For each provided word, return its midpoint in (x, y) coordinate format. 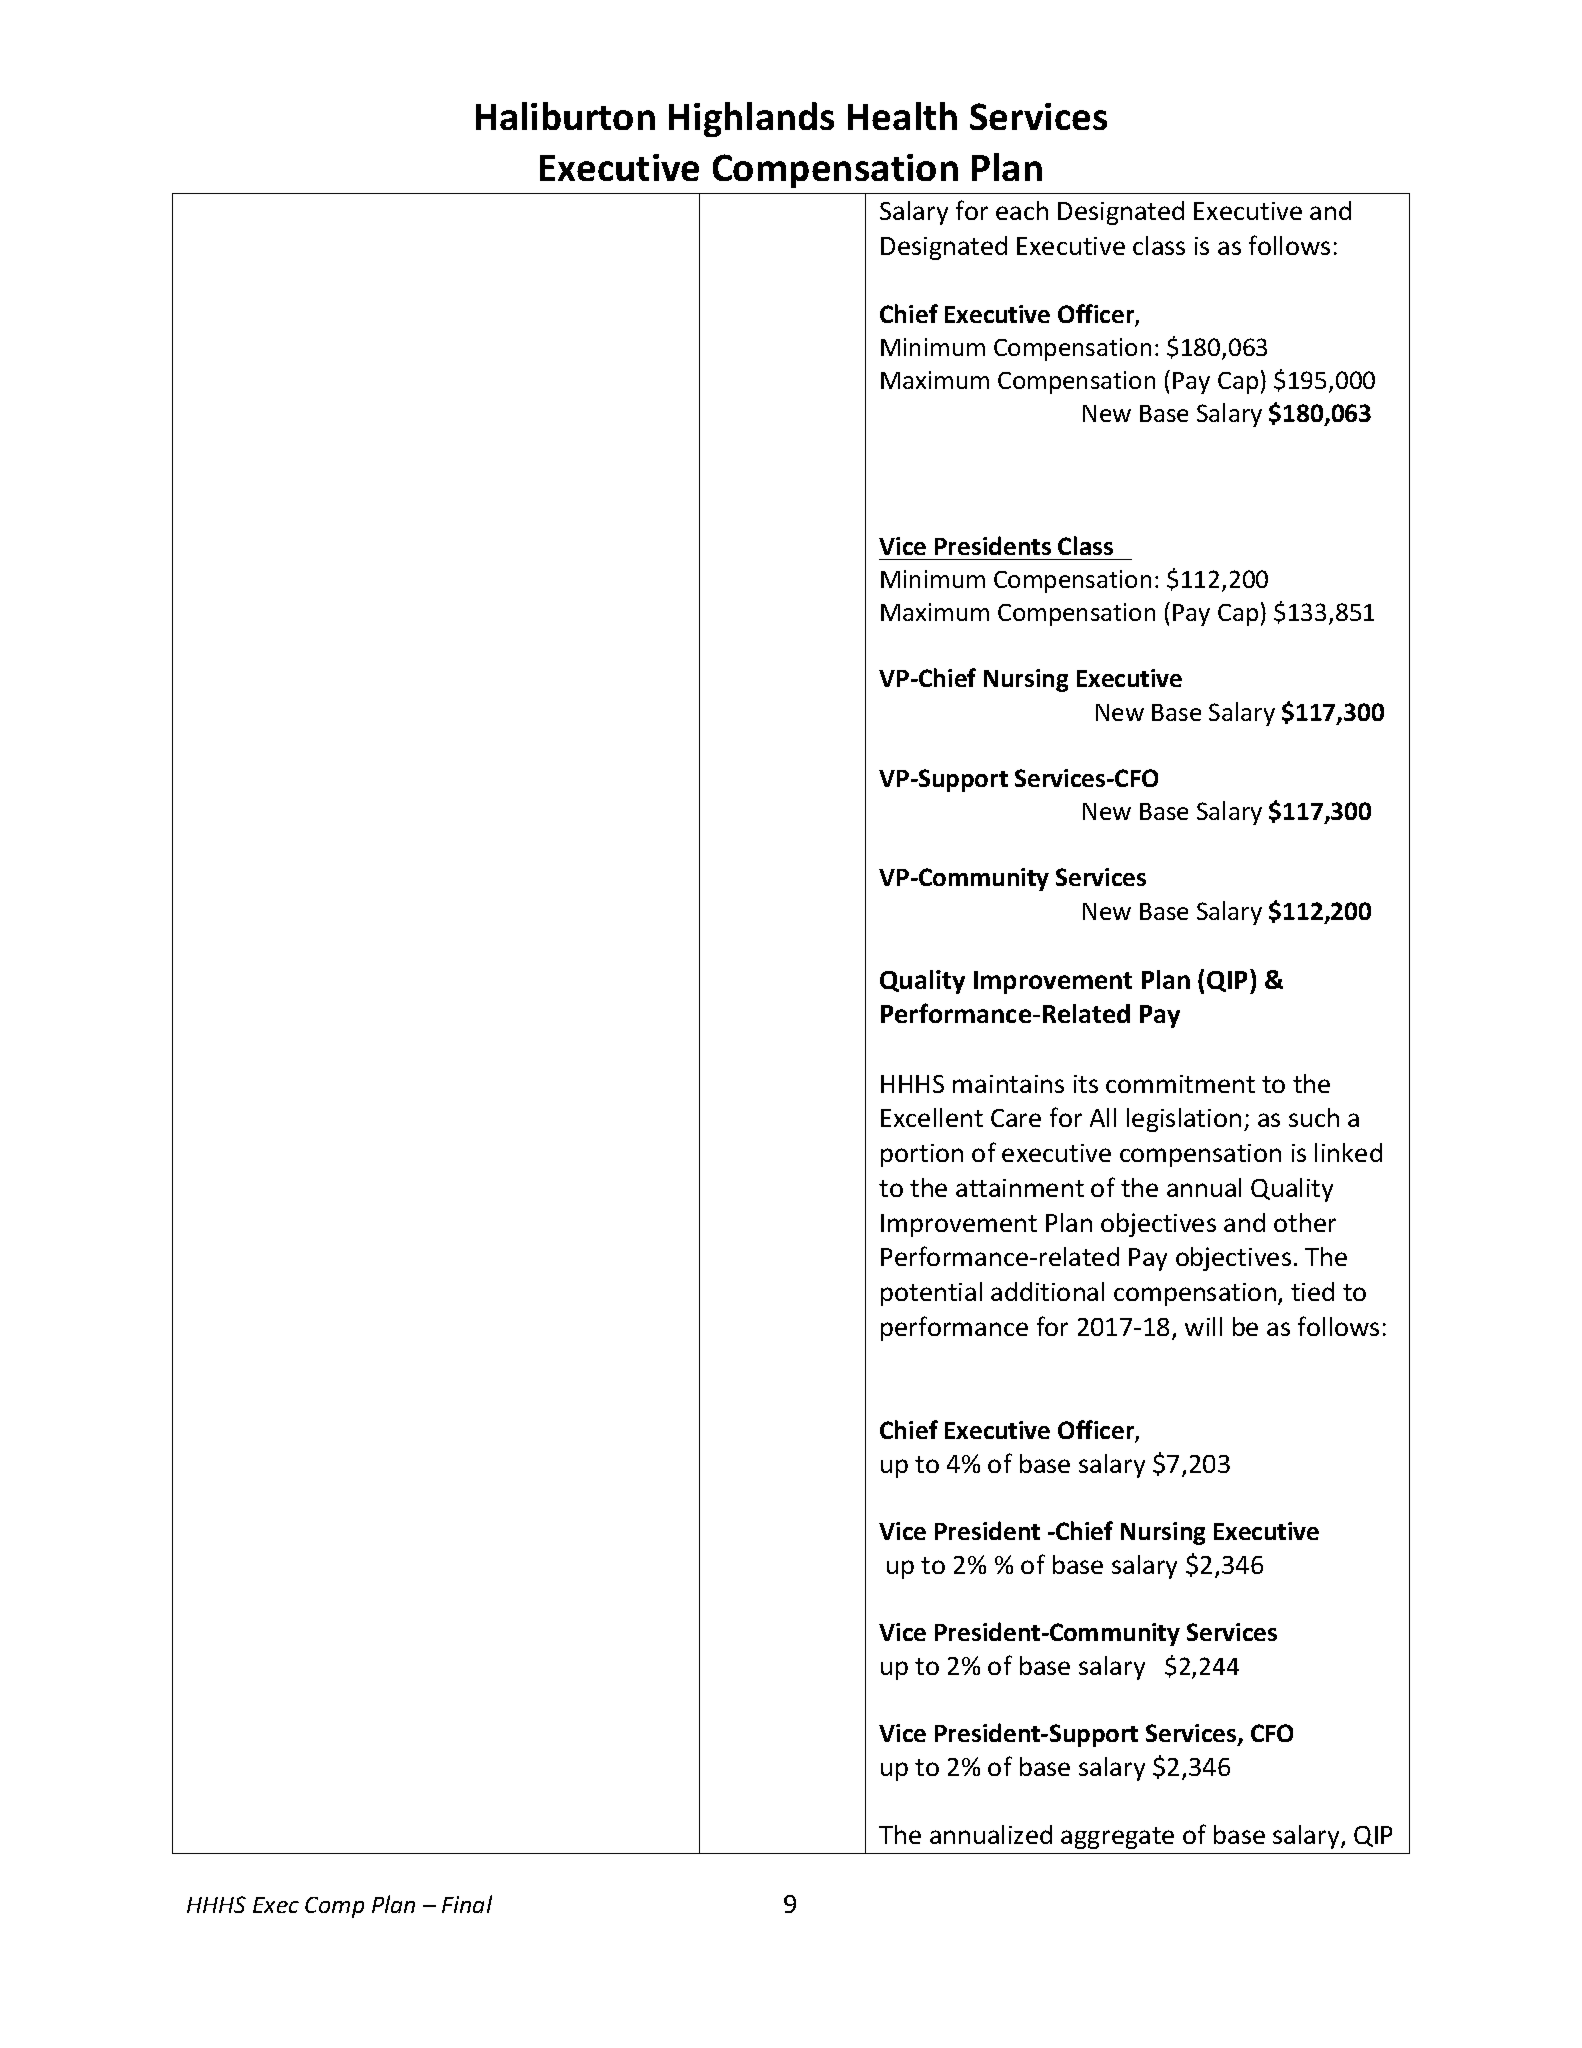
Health (902, 116)
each (1022, 210)
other (1305, 1222)
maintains (1008, 1084)
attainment (1020, 1188)
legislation (1184, 1120)
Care (1016, 1118)
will (1203, 1326)
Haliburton (565, 116)
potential (931, 1294)
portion (922, 1155)
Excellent (932, 1117)
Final (467, 1904)
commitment (1180, 1084)
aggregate (1117, 1838)
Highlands (751, 119)
